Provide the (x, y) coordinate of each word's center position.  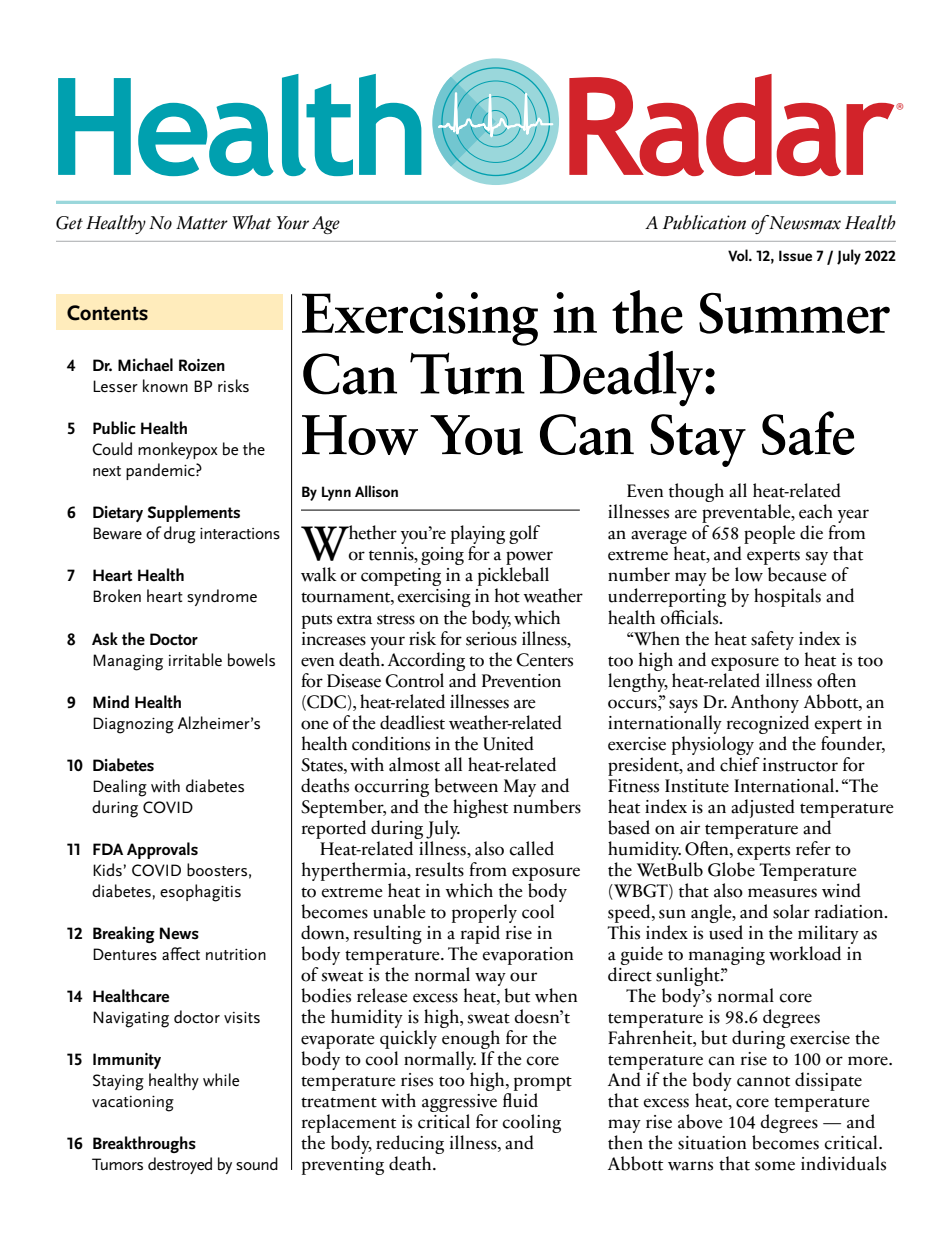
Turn (467, 373)
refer (813, 848)
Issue (795, 255)
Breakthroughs (144, 1144)
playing (478, 536)
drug (180, 535)
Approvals (162, 850)
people (769, 534)
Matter (202, 223)
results (439, 869)
